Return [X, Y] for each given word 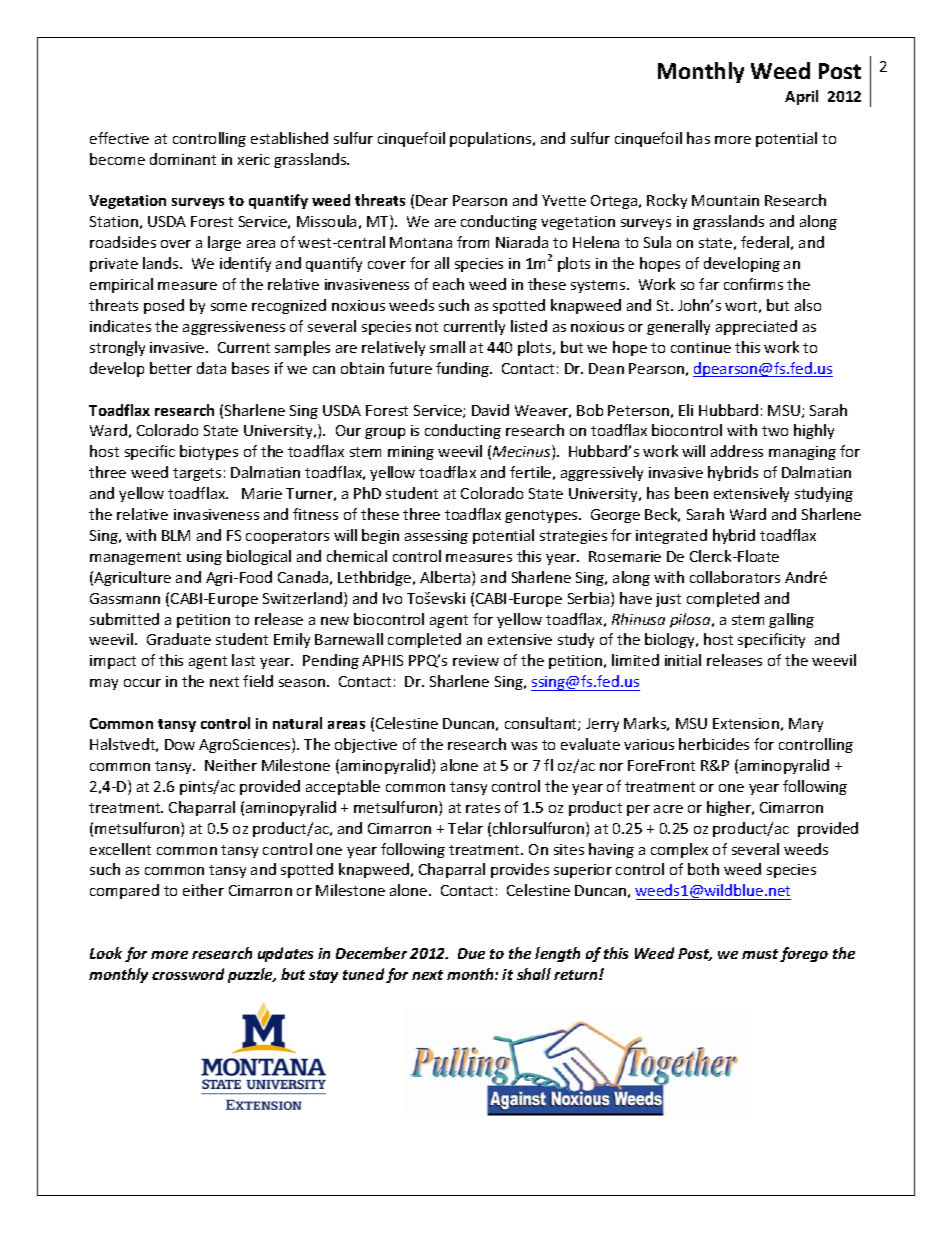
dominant [183, 159]
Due [471, 953]
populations [492, 139]
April [801, 97]
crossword [188, 974]
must [760, 954]
